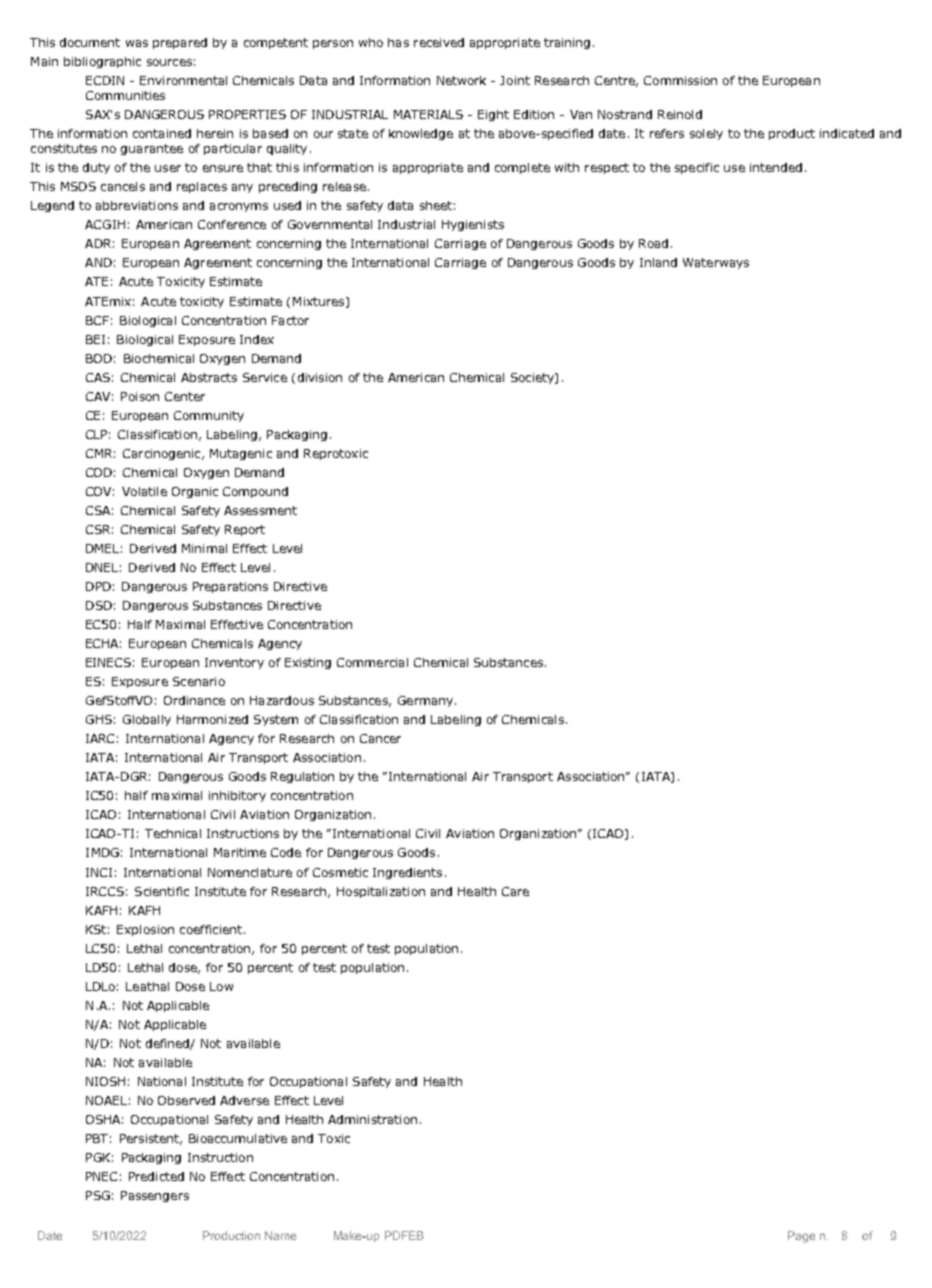 Image resolution: width=932 pixels, height=1288 pixels. What do you see at coordinates (380, 738) in the screenshot?
I see `Cancer` at bounding box center [380, 738].
